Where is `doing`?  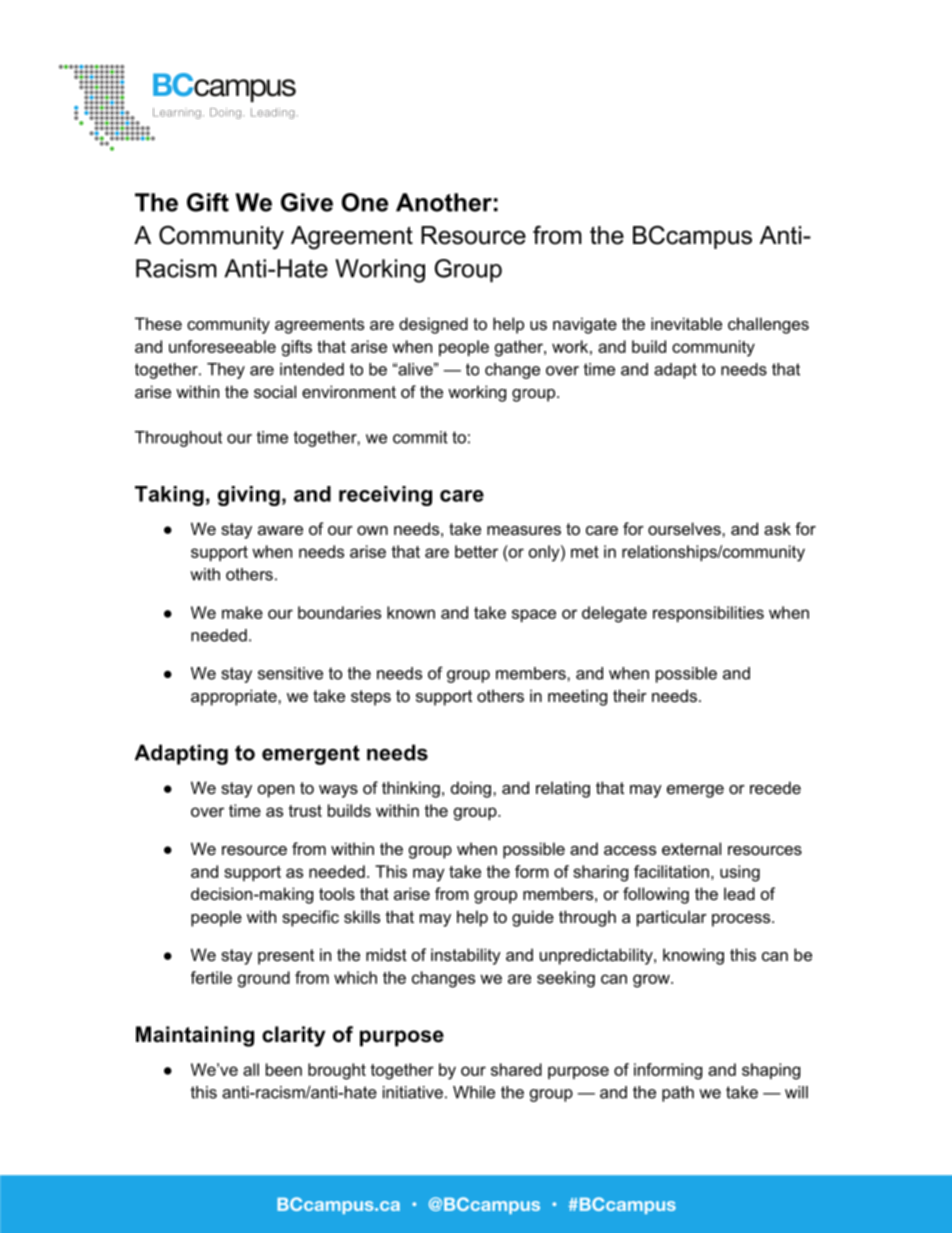 doing is located at coordinates (471, 789).
